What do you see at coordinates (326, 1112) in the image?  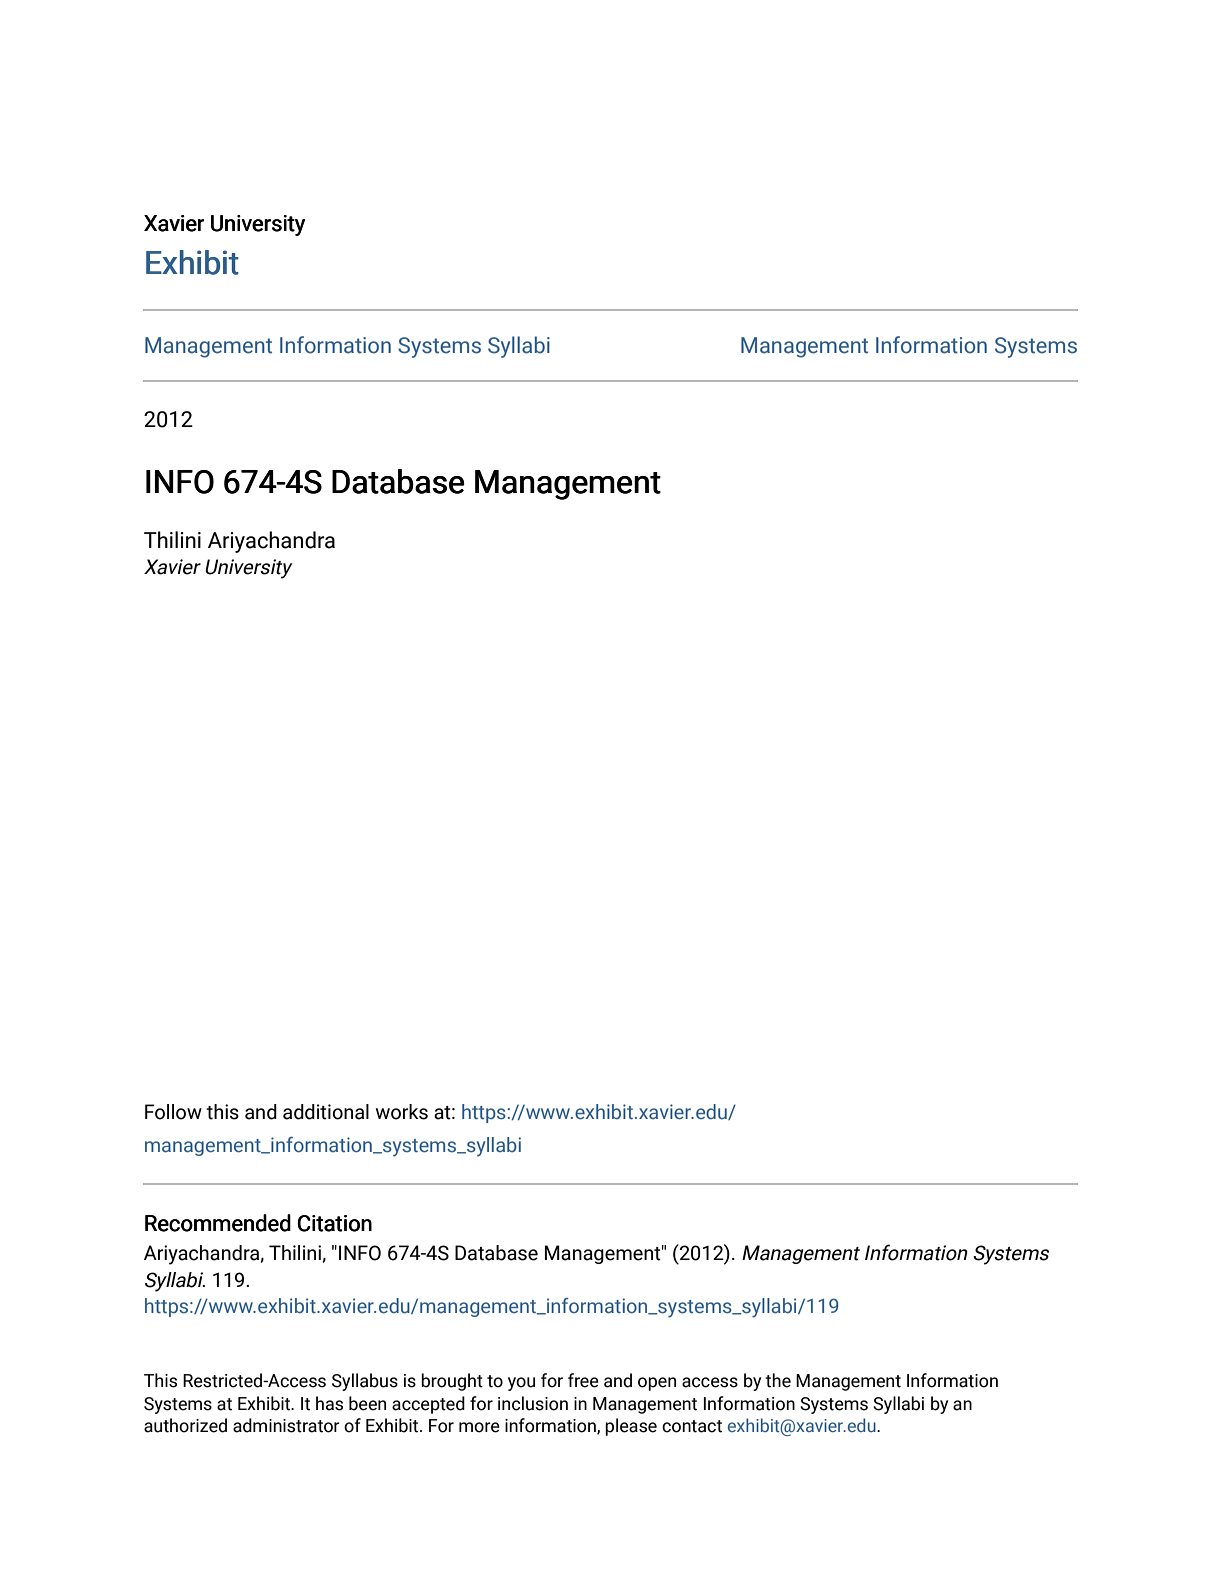 I see `additional` at bounding box center [326, 1112].
